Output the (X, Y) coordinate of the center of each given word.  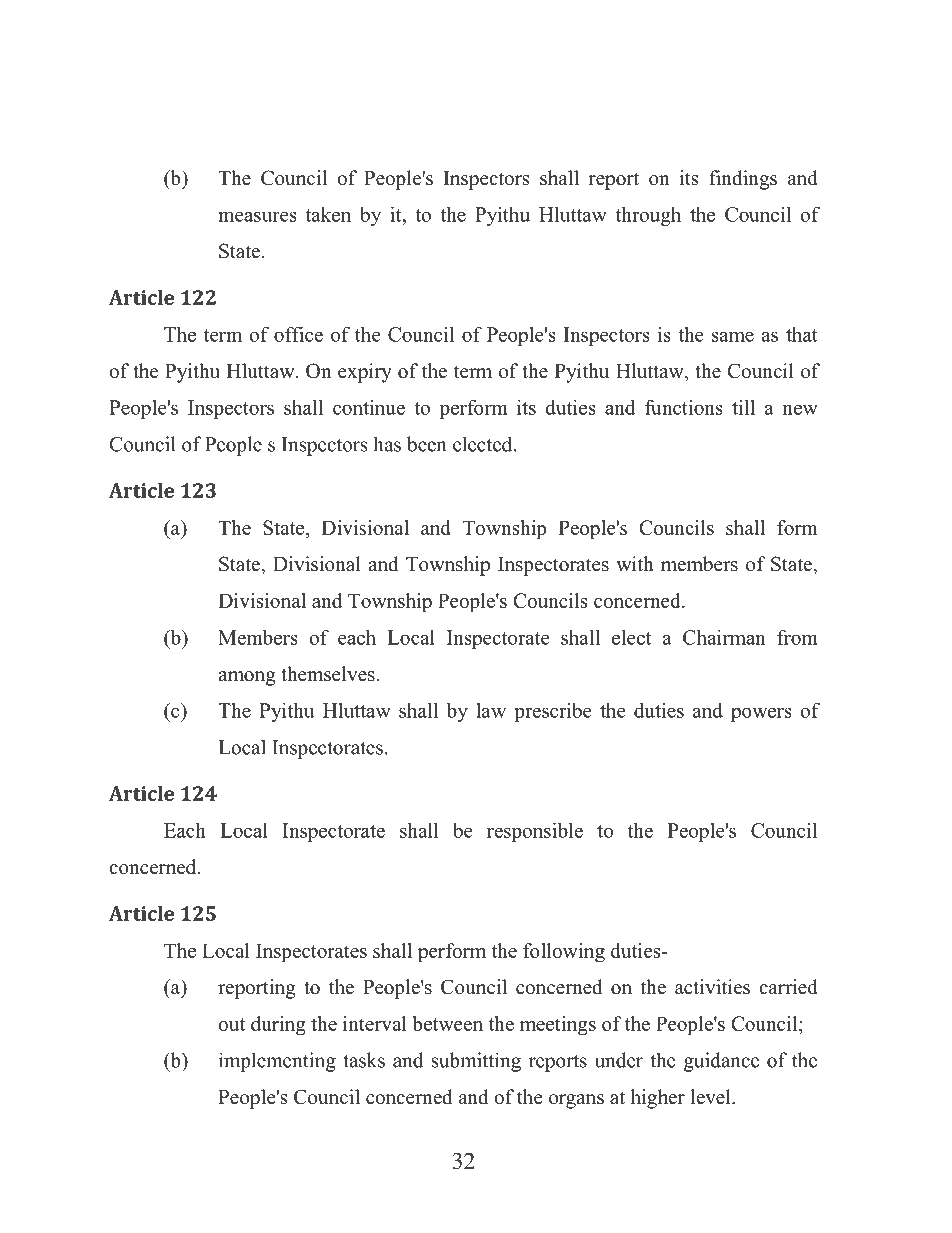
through (648, 216)
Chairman (724, 637)
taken (328, 214)
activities (712, 987)
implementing (277, 1062)
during (278, 1026)
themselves (328, 674)
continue (369, 407)
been (427, 444)
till (743, 407)
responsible (535, 832)
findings (743, 180)
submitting (476, 1062)
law (491, 710)
